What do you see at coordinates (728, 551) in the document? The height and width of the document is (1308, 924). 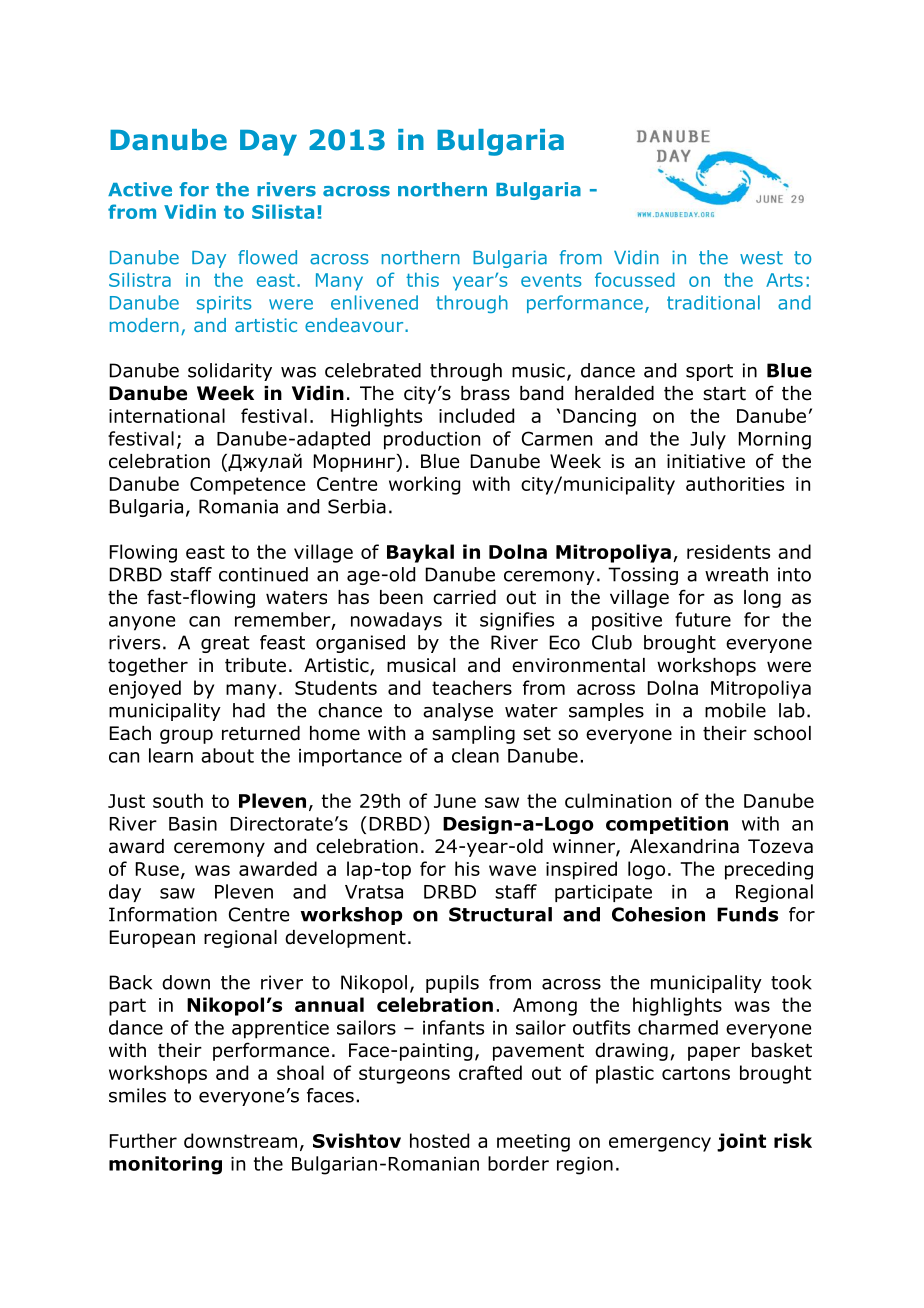 I see `residents` at bounding box center [728, 551].
